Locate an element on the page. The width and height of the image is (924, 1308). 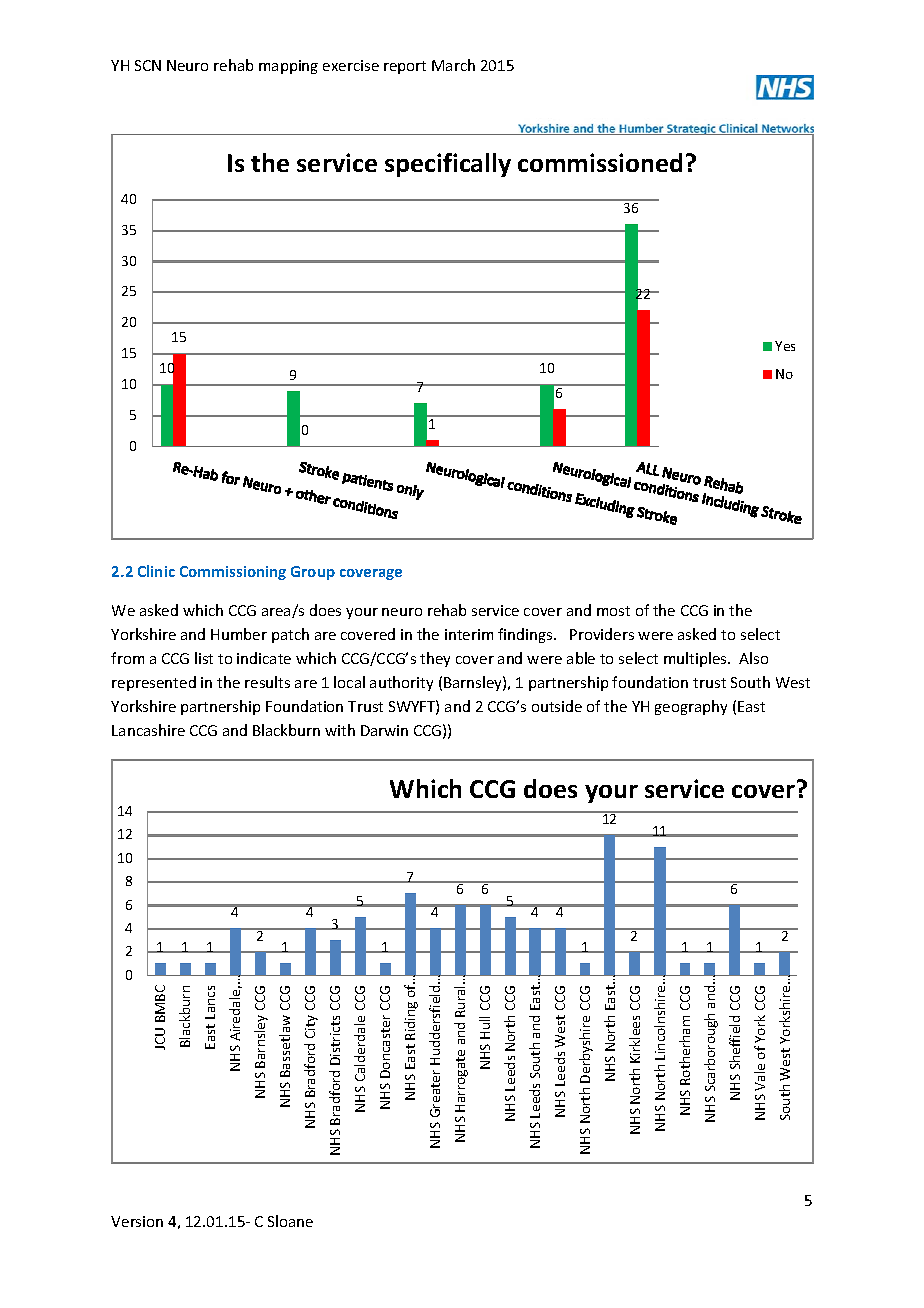
SCN is located at coordinates (148, 65).
